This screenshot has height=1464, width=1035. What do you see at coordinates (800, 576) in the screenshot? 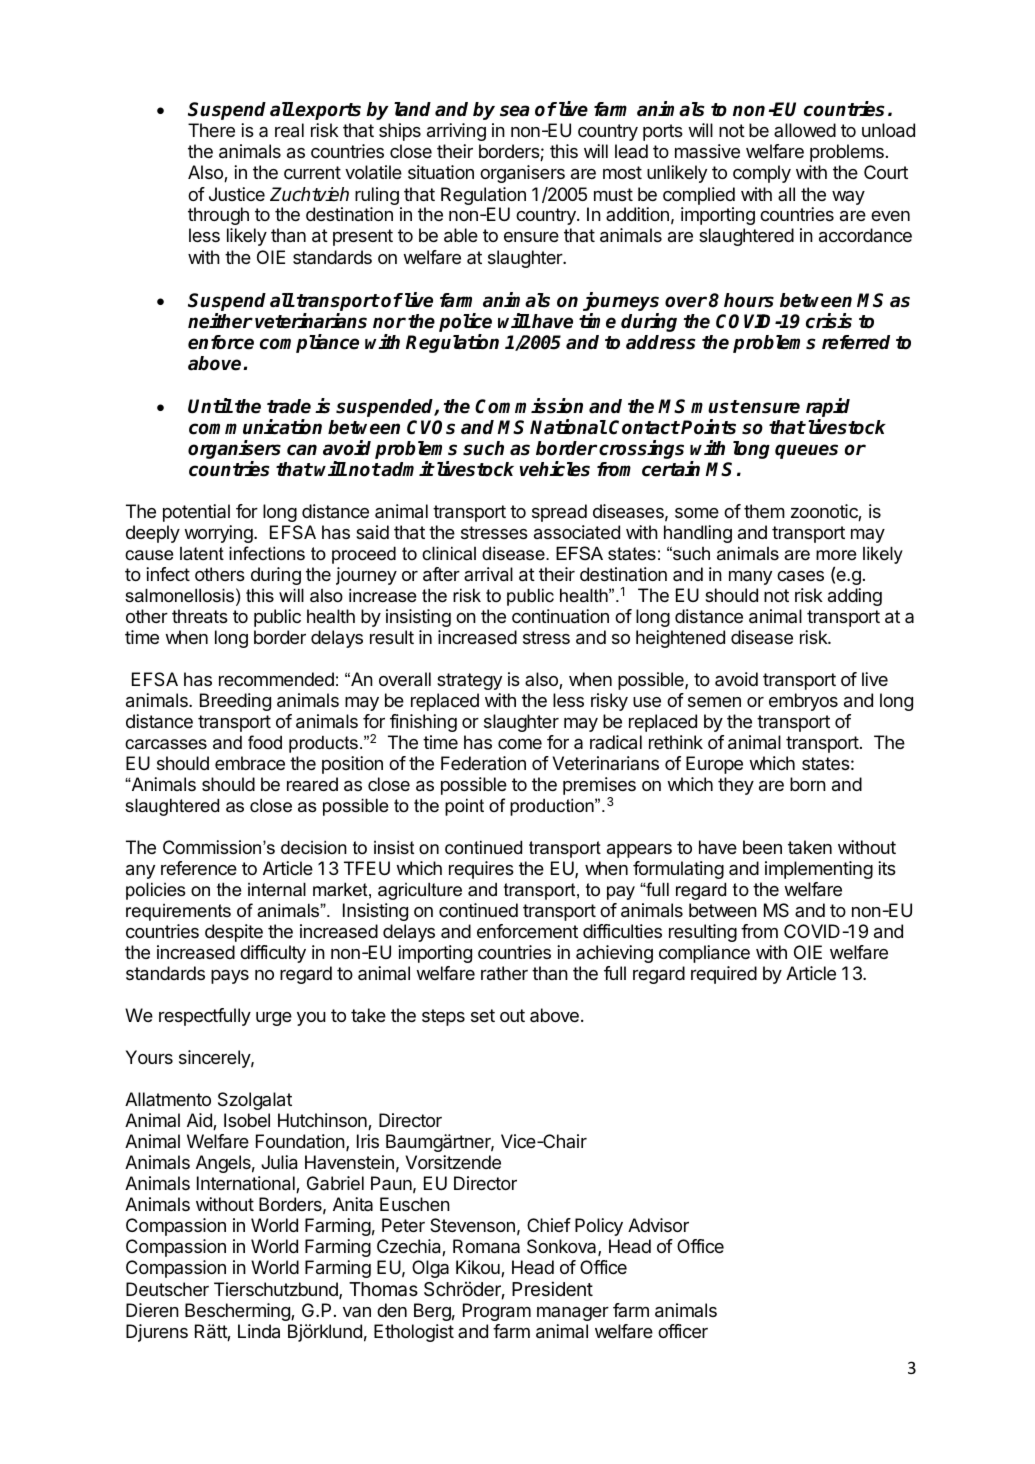
I see `cases` at bounding box center [800, 576].
